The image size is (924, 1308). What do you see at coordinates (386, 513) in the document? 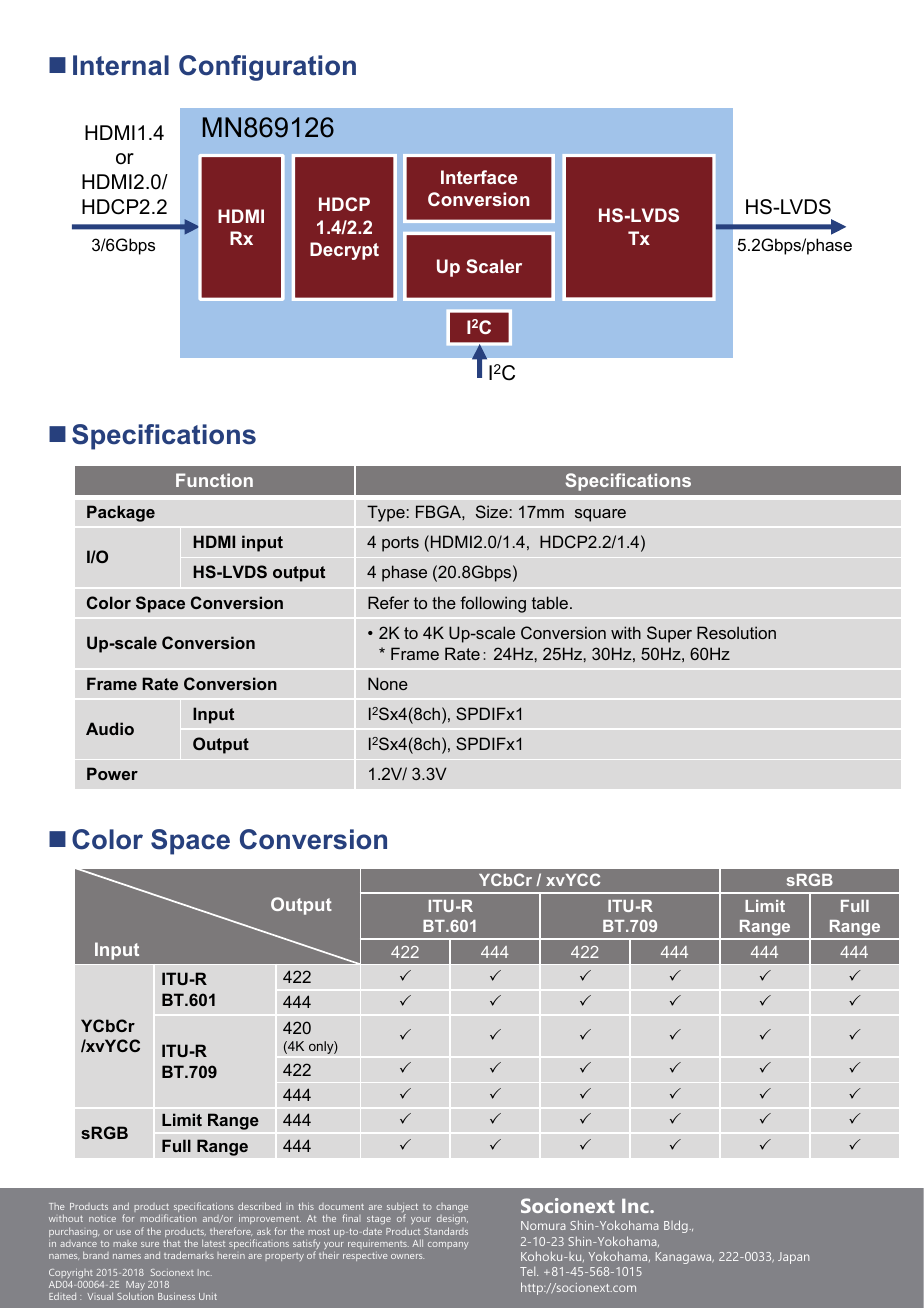
I see `Type` at bounding box center [386, 513].
